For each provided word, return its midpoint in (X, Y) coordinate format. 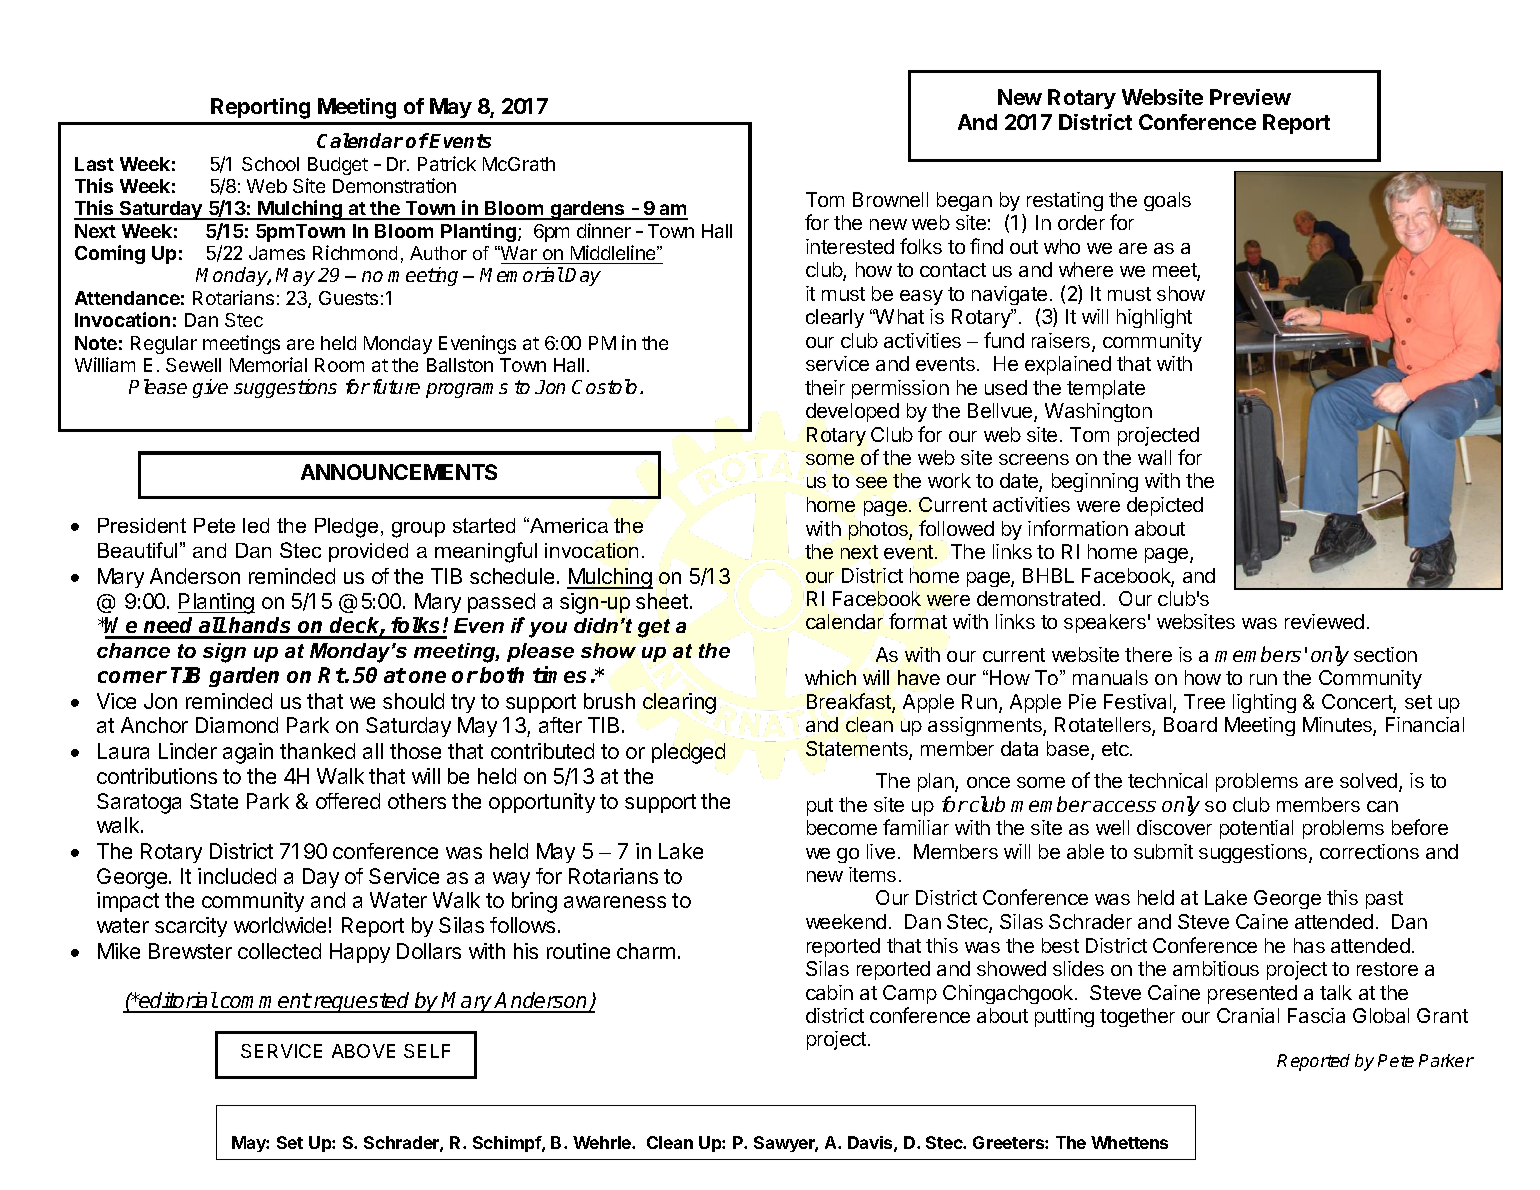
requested (362, 1002)
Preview (1250, 97)
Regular (164, 345)
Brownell (890, 199)
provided (368, 552)
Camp (910, 994)
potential (1256, 829)
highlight (1154, 318)
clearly (835, 318)
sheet (662, 601)
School (270, 164)
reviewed (1324, 621)
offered (348, 801)
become (842, 827)
